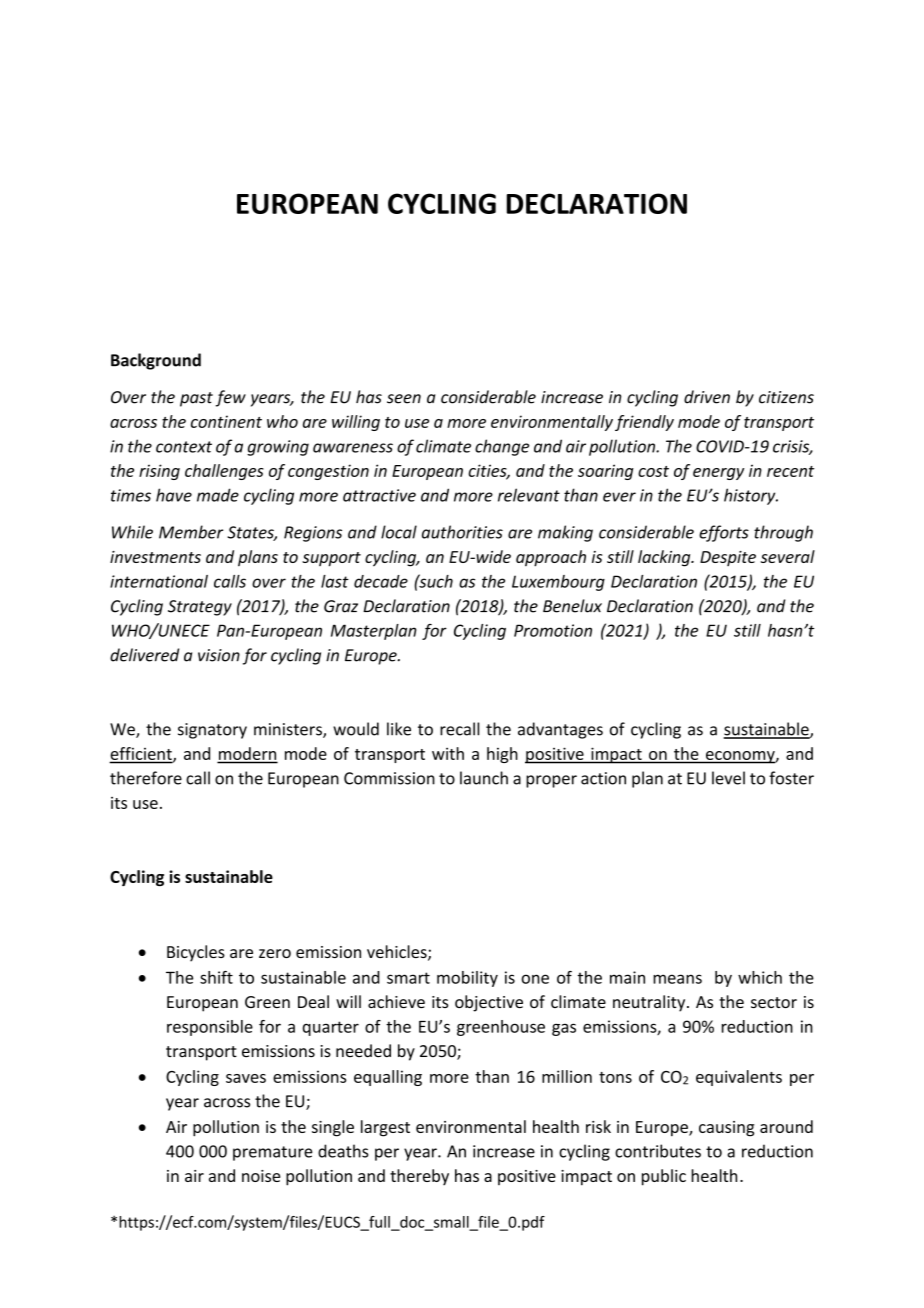 The height and width of the screenshot is (1308, 924). Describe the element at coordinates (404, 399) in the screenshot. I see `seen` at that location.
